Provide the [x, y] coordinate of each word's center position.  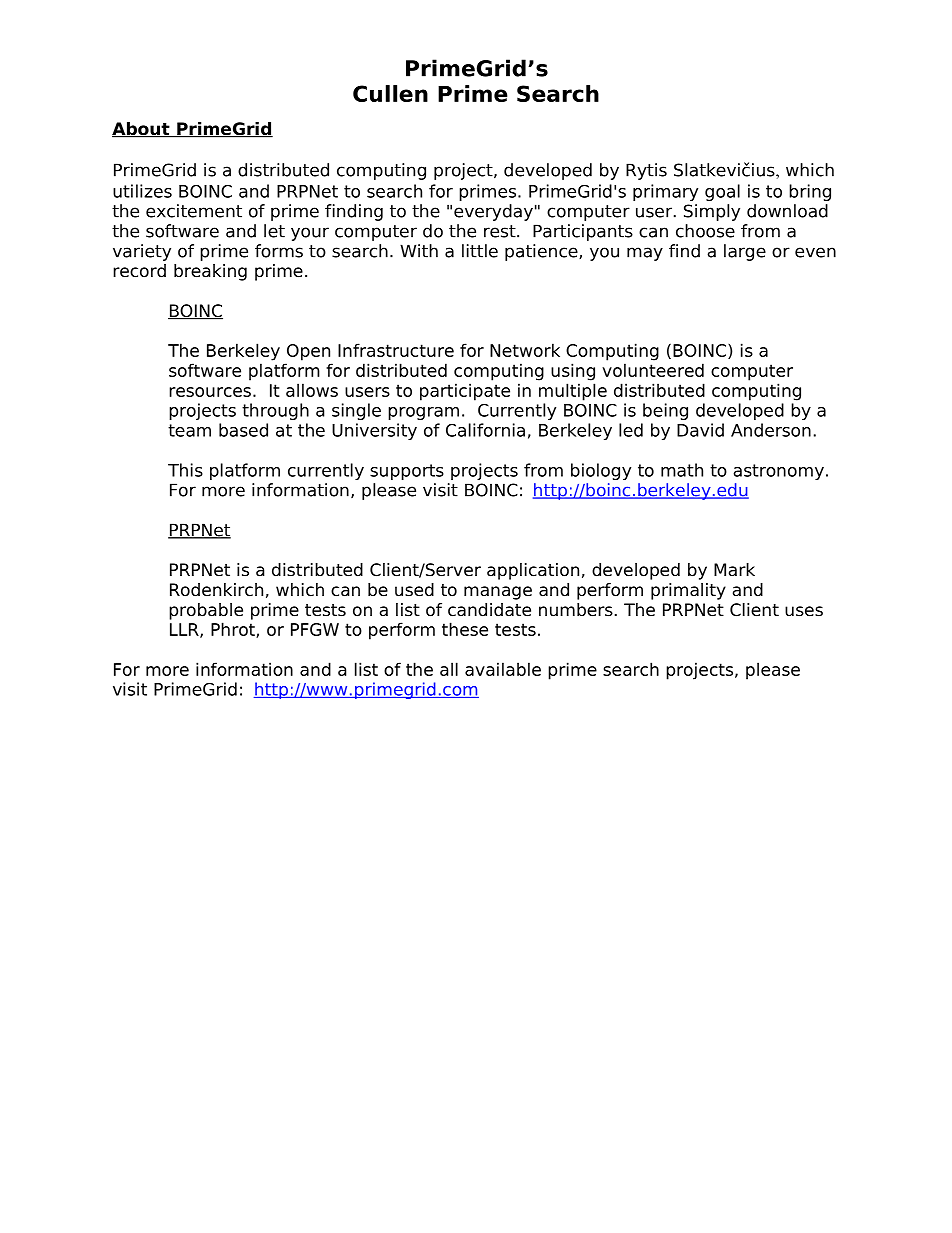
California [485, 430]
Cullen [390, 93]
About [142, 130]
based [243, 430]
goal [722, 192]
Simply [712, 212]
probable [206, 611]
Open [308, 352]
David [700, 430]
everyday [493, 212]
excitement [194, 211]
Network [525, 350]
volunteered [653, 370]
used [414, 590]
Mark [734, 570]
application [533, 571]
